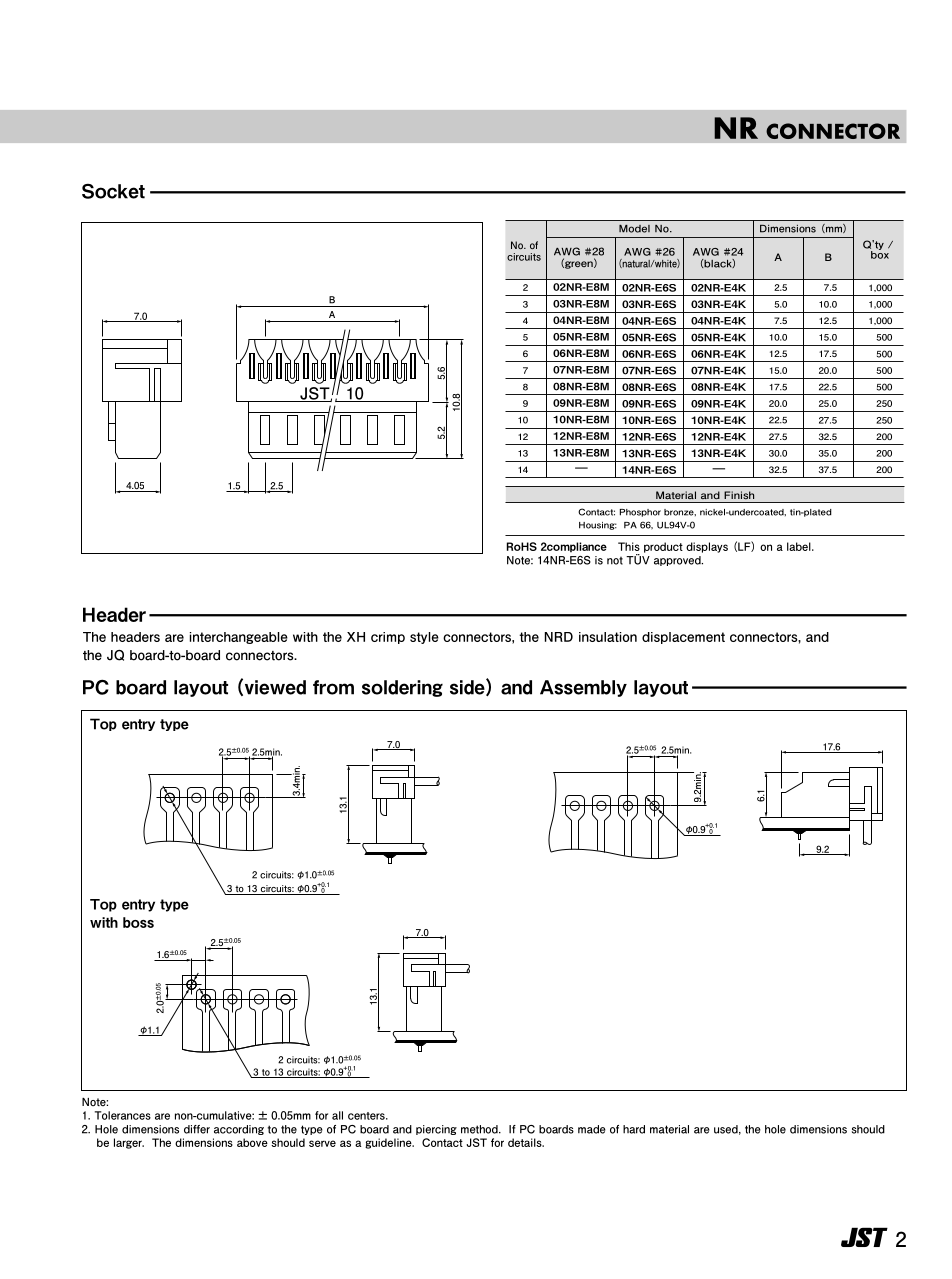 The image size is (952, 1279). I want to click on Model, so click(634, 229).
